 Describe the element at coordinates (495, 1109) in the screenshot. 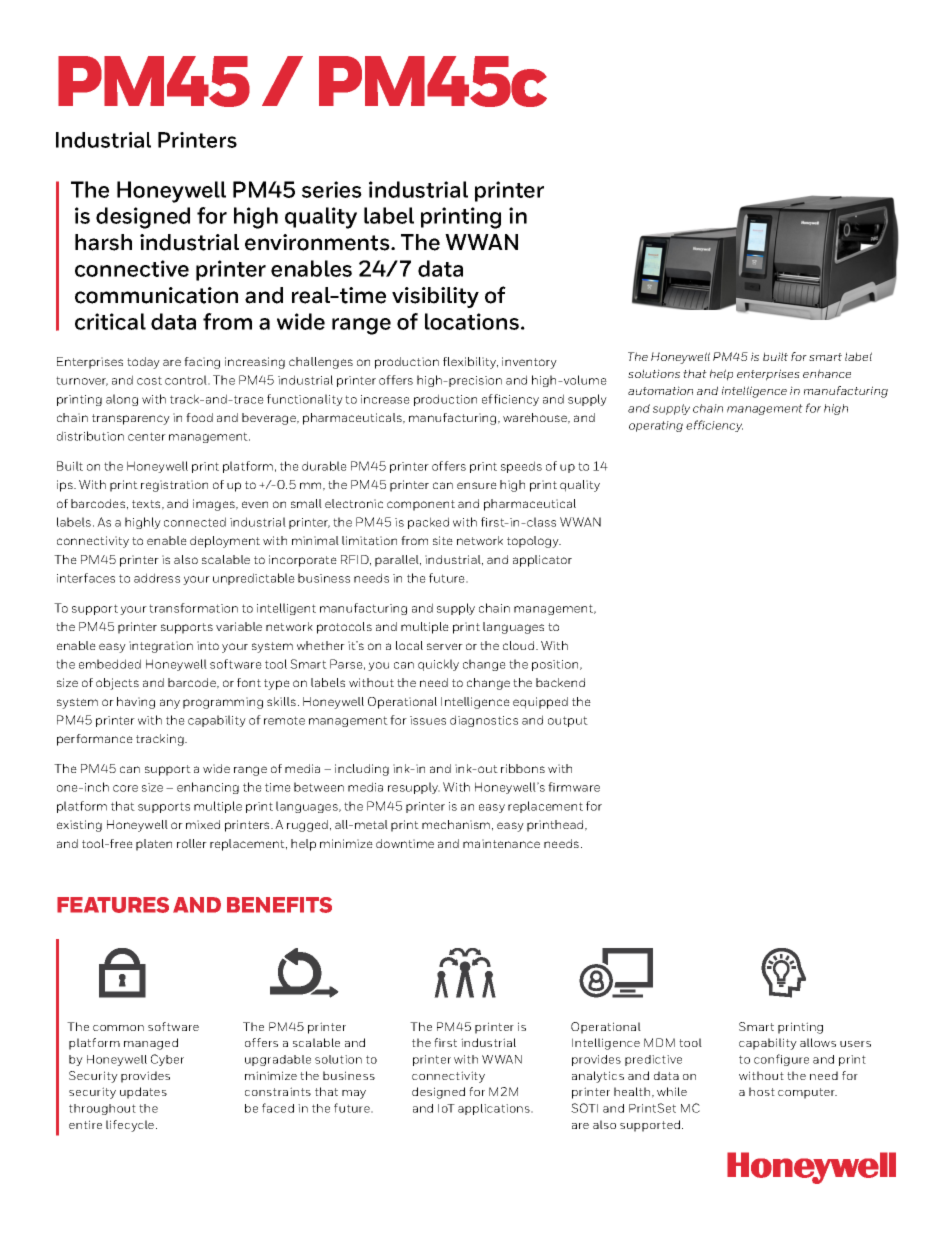

I see `applications` at that location.
